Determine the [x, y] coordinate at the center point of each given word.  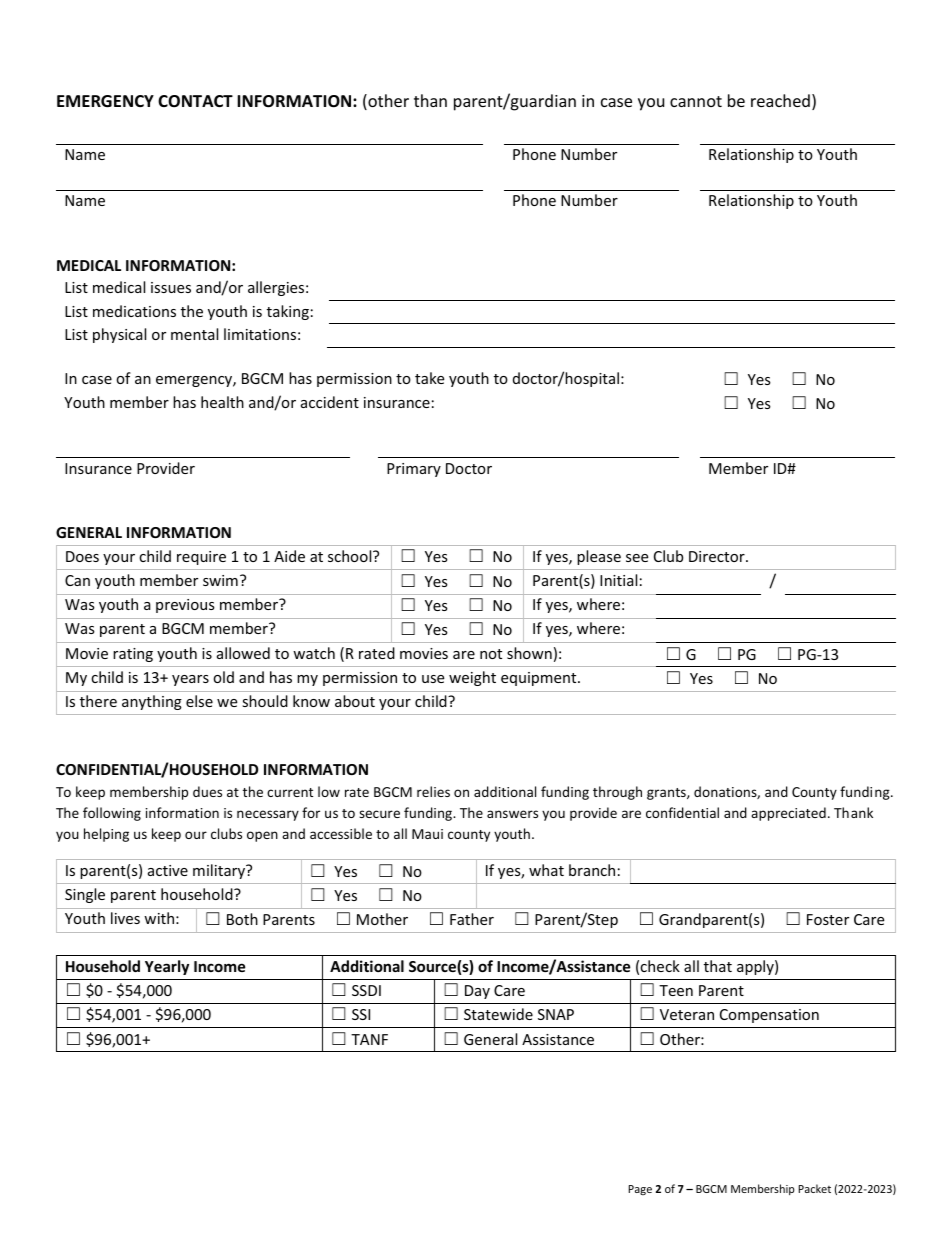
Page [640, 1190]
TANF [369, 1039]
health [222, 402]
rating [133, 655]
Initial [618, 580]
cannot [696, 101]
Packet [814, 1188]
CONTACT [195, 101]
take [429, 378]
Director [718, 556]
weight [472, 678]
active [168, 870]
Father [472, 919]
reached [780, 100]
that [718, 966]
